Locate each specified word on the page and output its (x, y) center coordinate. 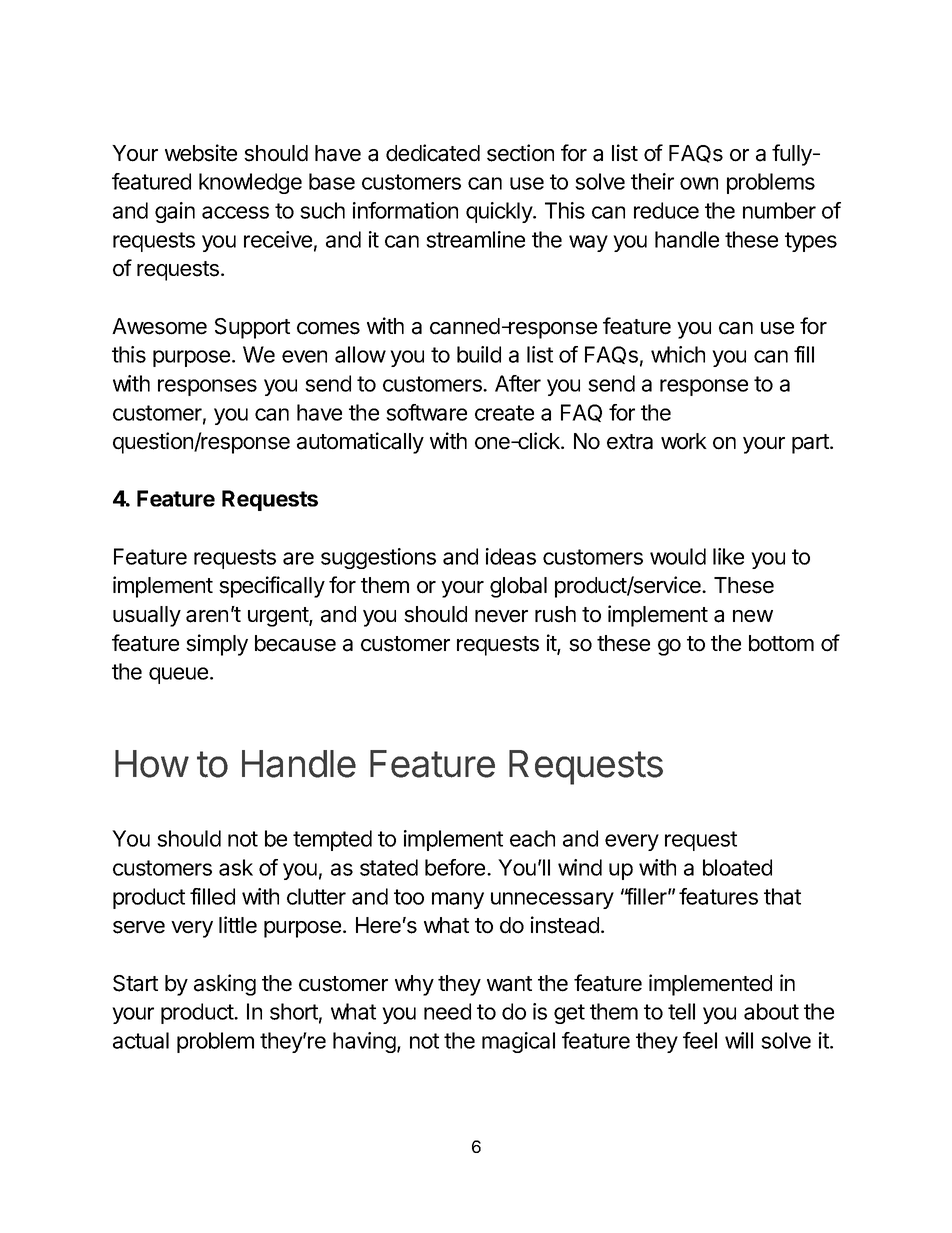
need (447, 1011)
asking (225, 985)
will (739, 1040)
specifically (272, 587)
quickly (500, 212)
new (753, 616)
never (501, 616)
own (699, 183)
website (201, 153)
